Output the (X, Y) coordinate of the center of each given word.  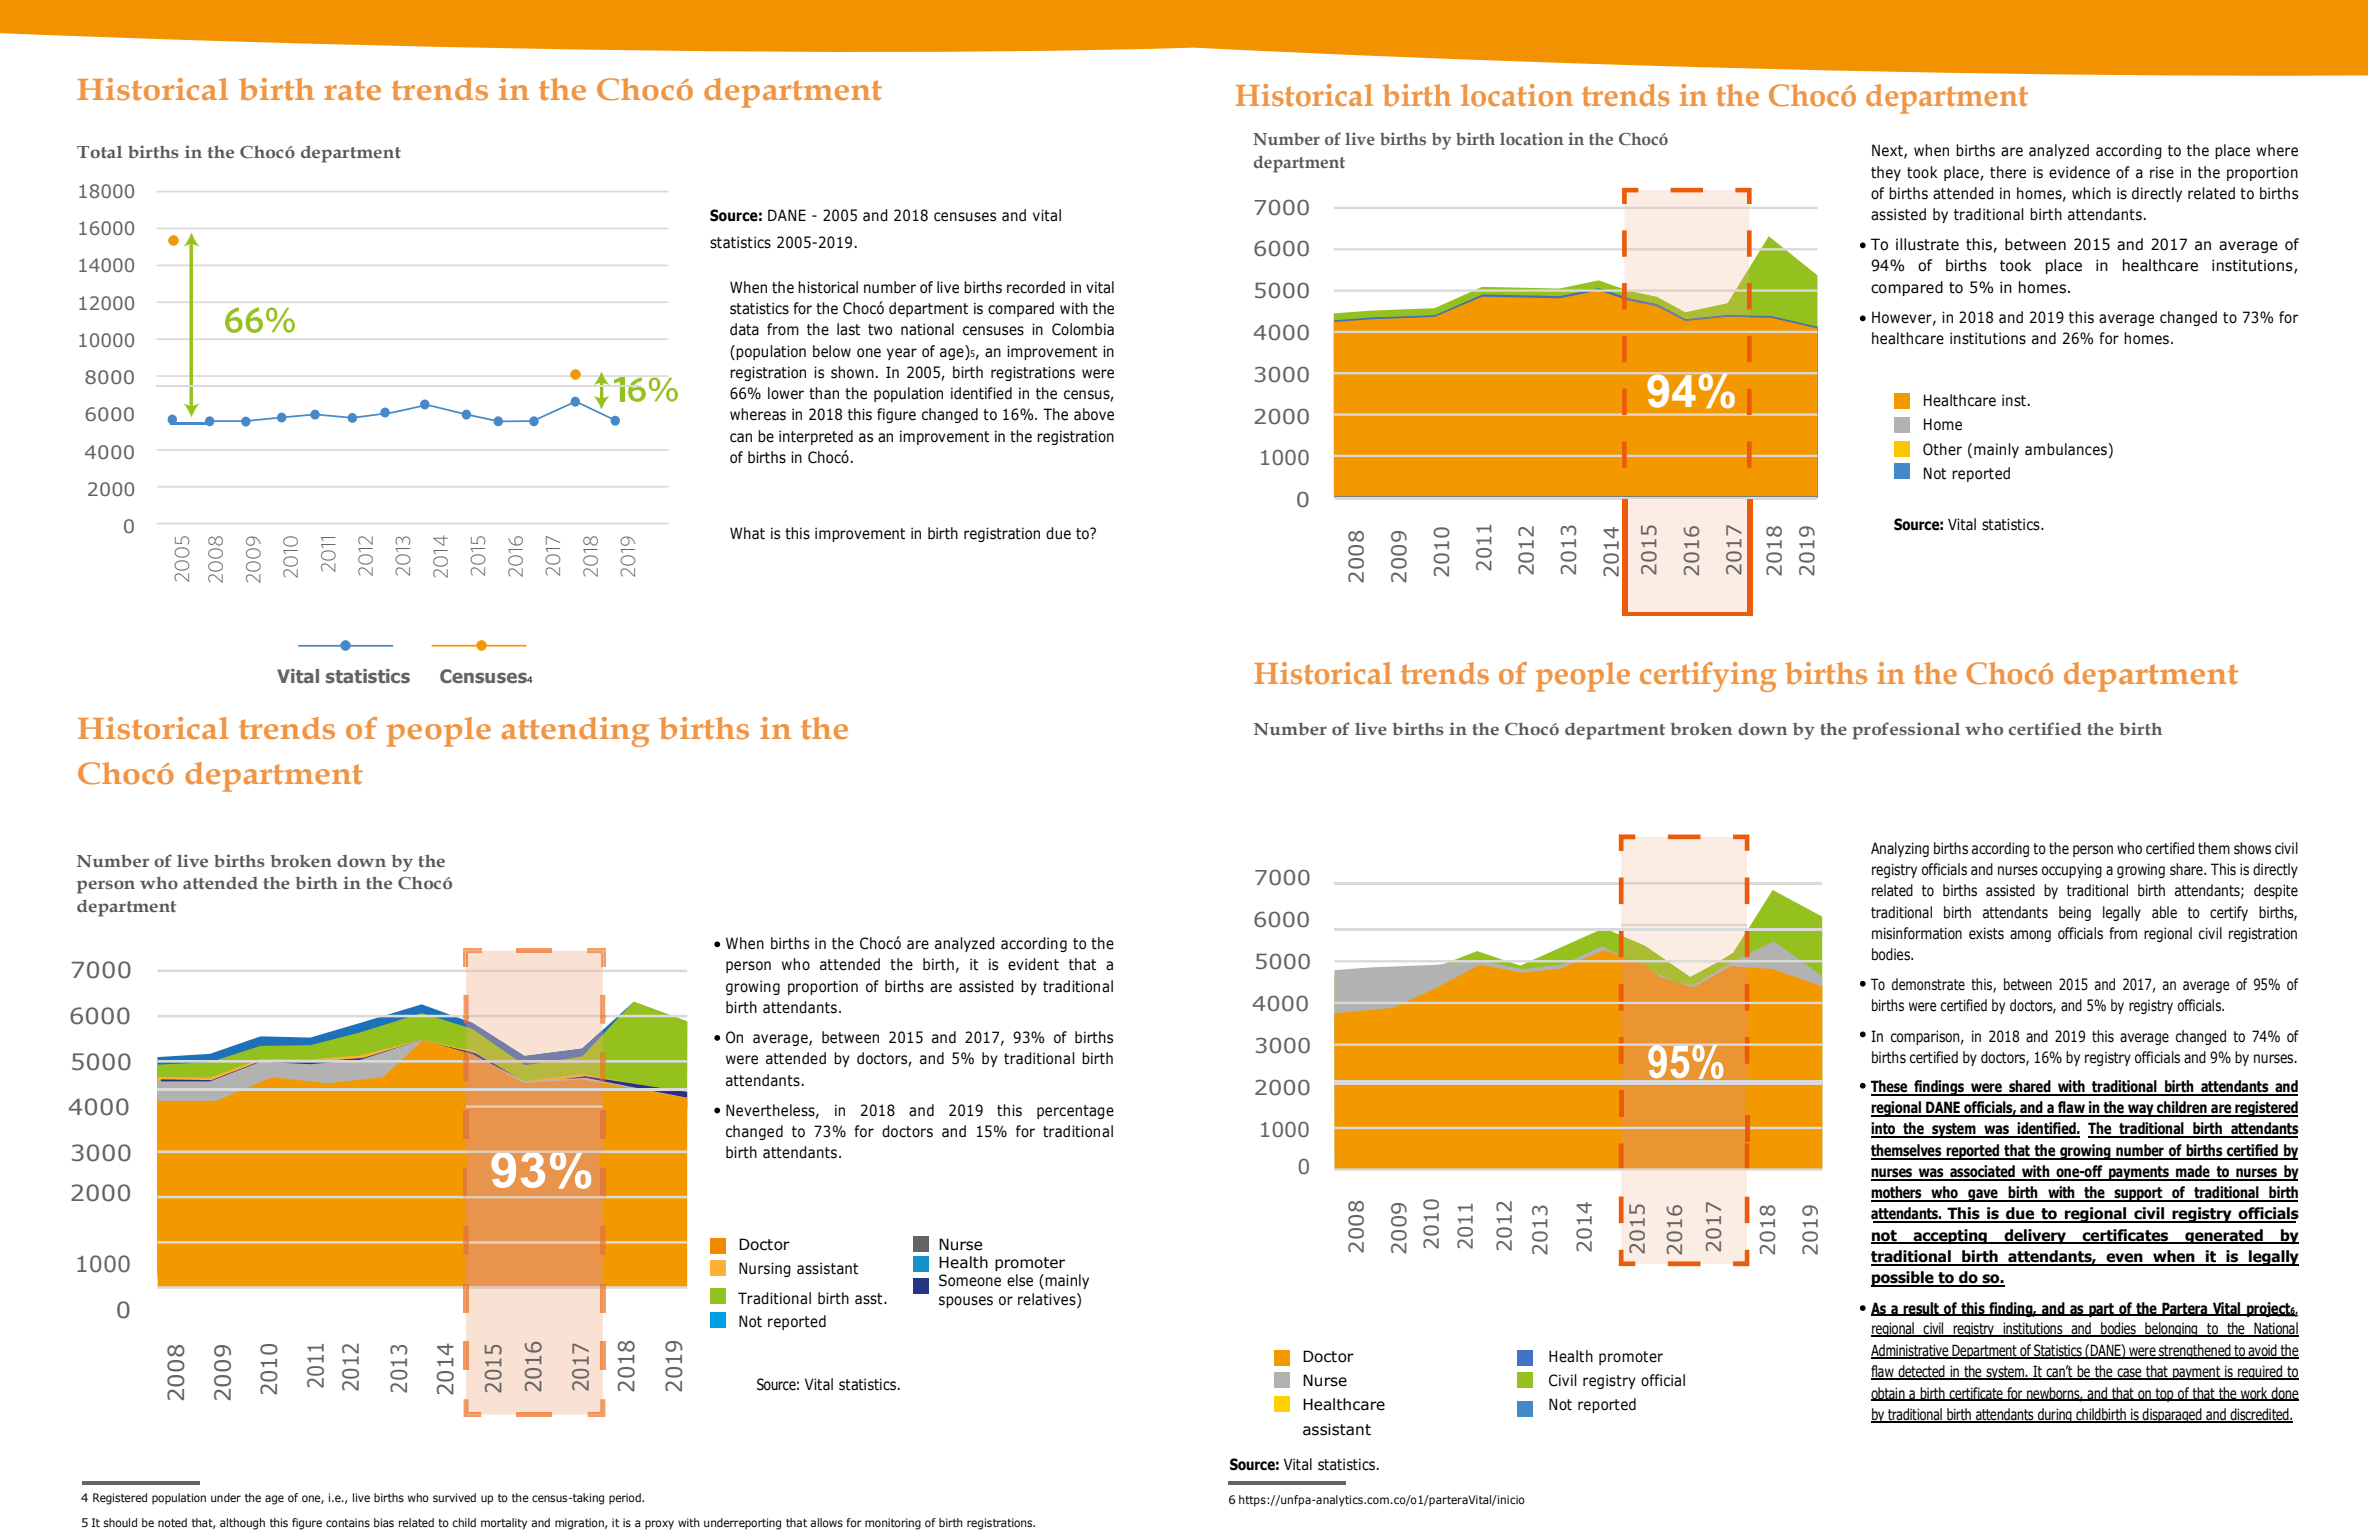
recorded (1036, 287)
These (1890, 1087)
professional (1906, 731)
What (747, 533)
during (2055, 1415)
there (2008, 172)
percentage (1075, 1112)
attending (575, 732)
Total (99, 151)
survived (454, 1497)
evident (1033, 964)
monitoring (893, 1524)
